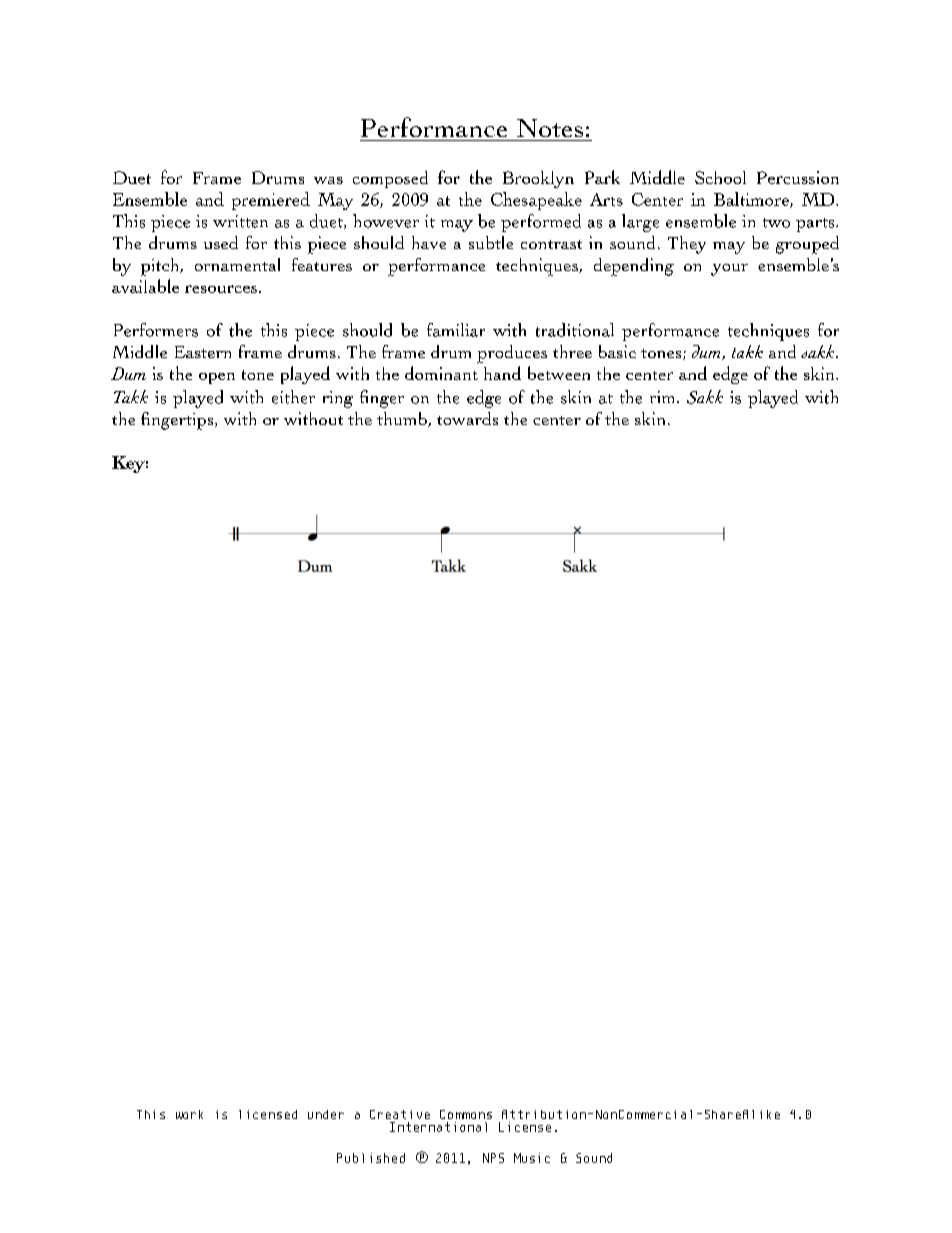 This image has height=1233, width=952. Describe the element at coordinates (271, 201) in the image. I see `premiered` at that location.
